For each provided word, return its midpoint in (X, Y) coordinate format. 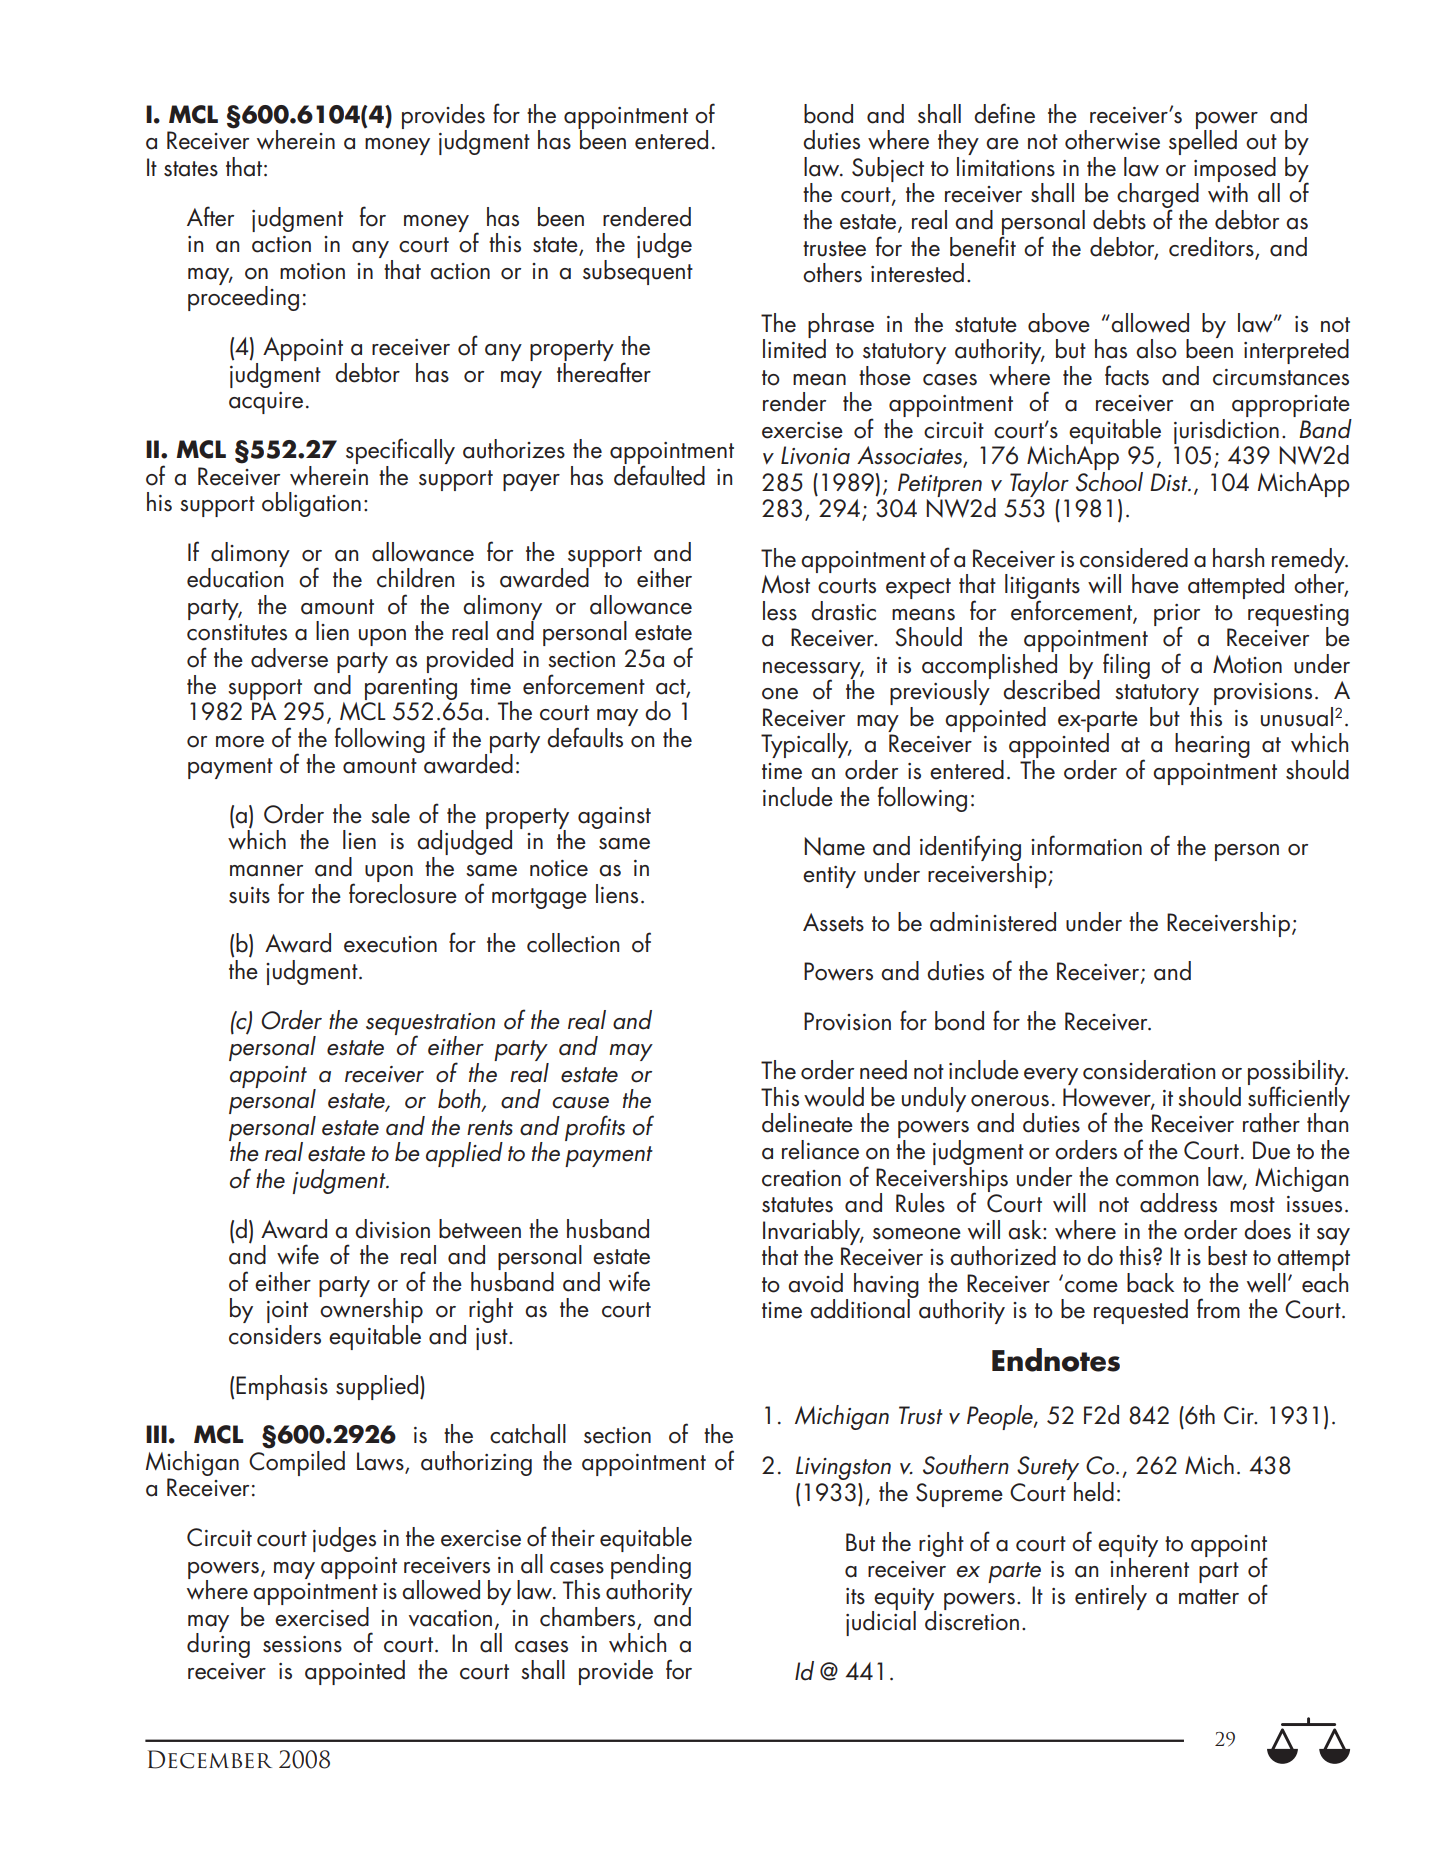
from (1218, 1308)
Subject (888, 170)
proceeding (243, 297)
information (1086, 845)
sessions (302, 1644)
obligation (311, 504)
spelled (1203, 141)
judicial (881, 1622)
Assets (833, 922)
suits (249, 895)
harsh (1238, 558)
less (780, 611)
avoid (815, 1283)
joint (287, 1313)
